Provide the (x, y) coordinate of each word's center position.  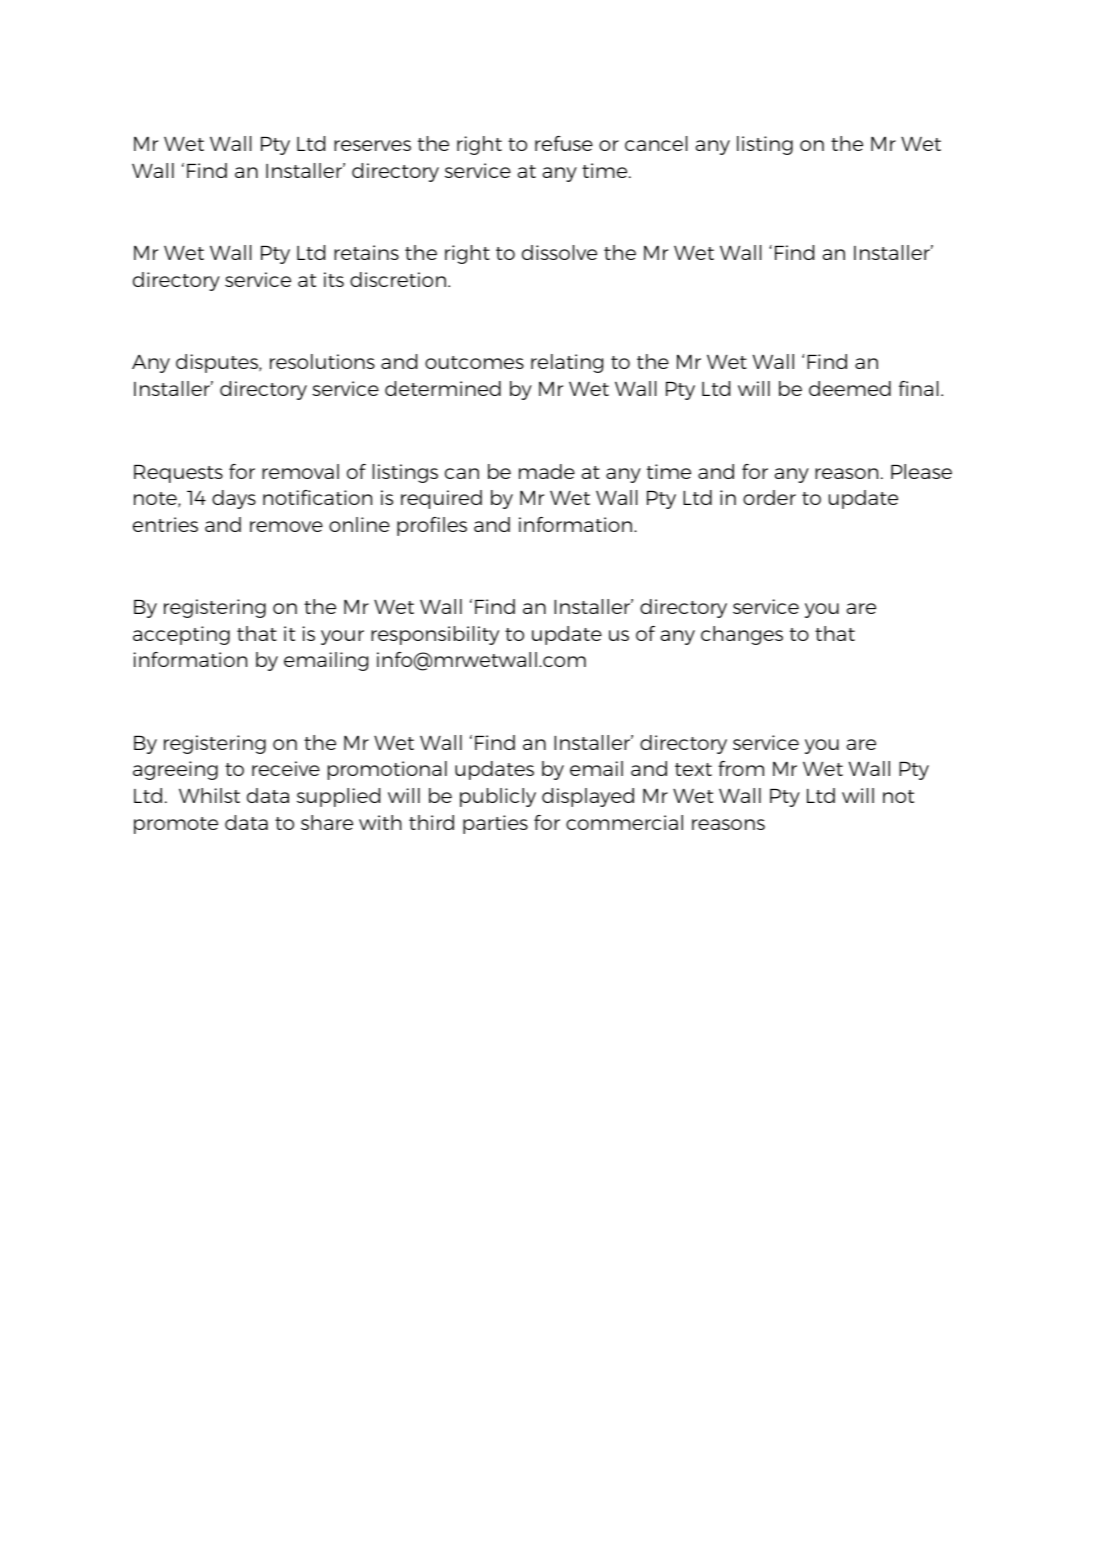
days (234, 499)
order (769, 497)
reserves (372, 145)
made (547, 471)
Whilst (209, 795)
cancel (656, 143)
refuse (564, 143)
